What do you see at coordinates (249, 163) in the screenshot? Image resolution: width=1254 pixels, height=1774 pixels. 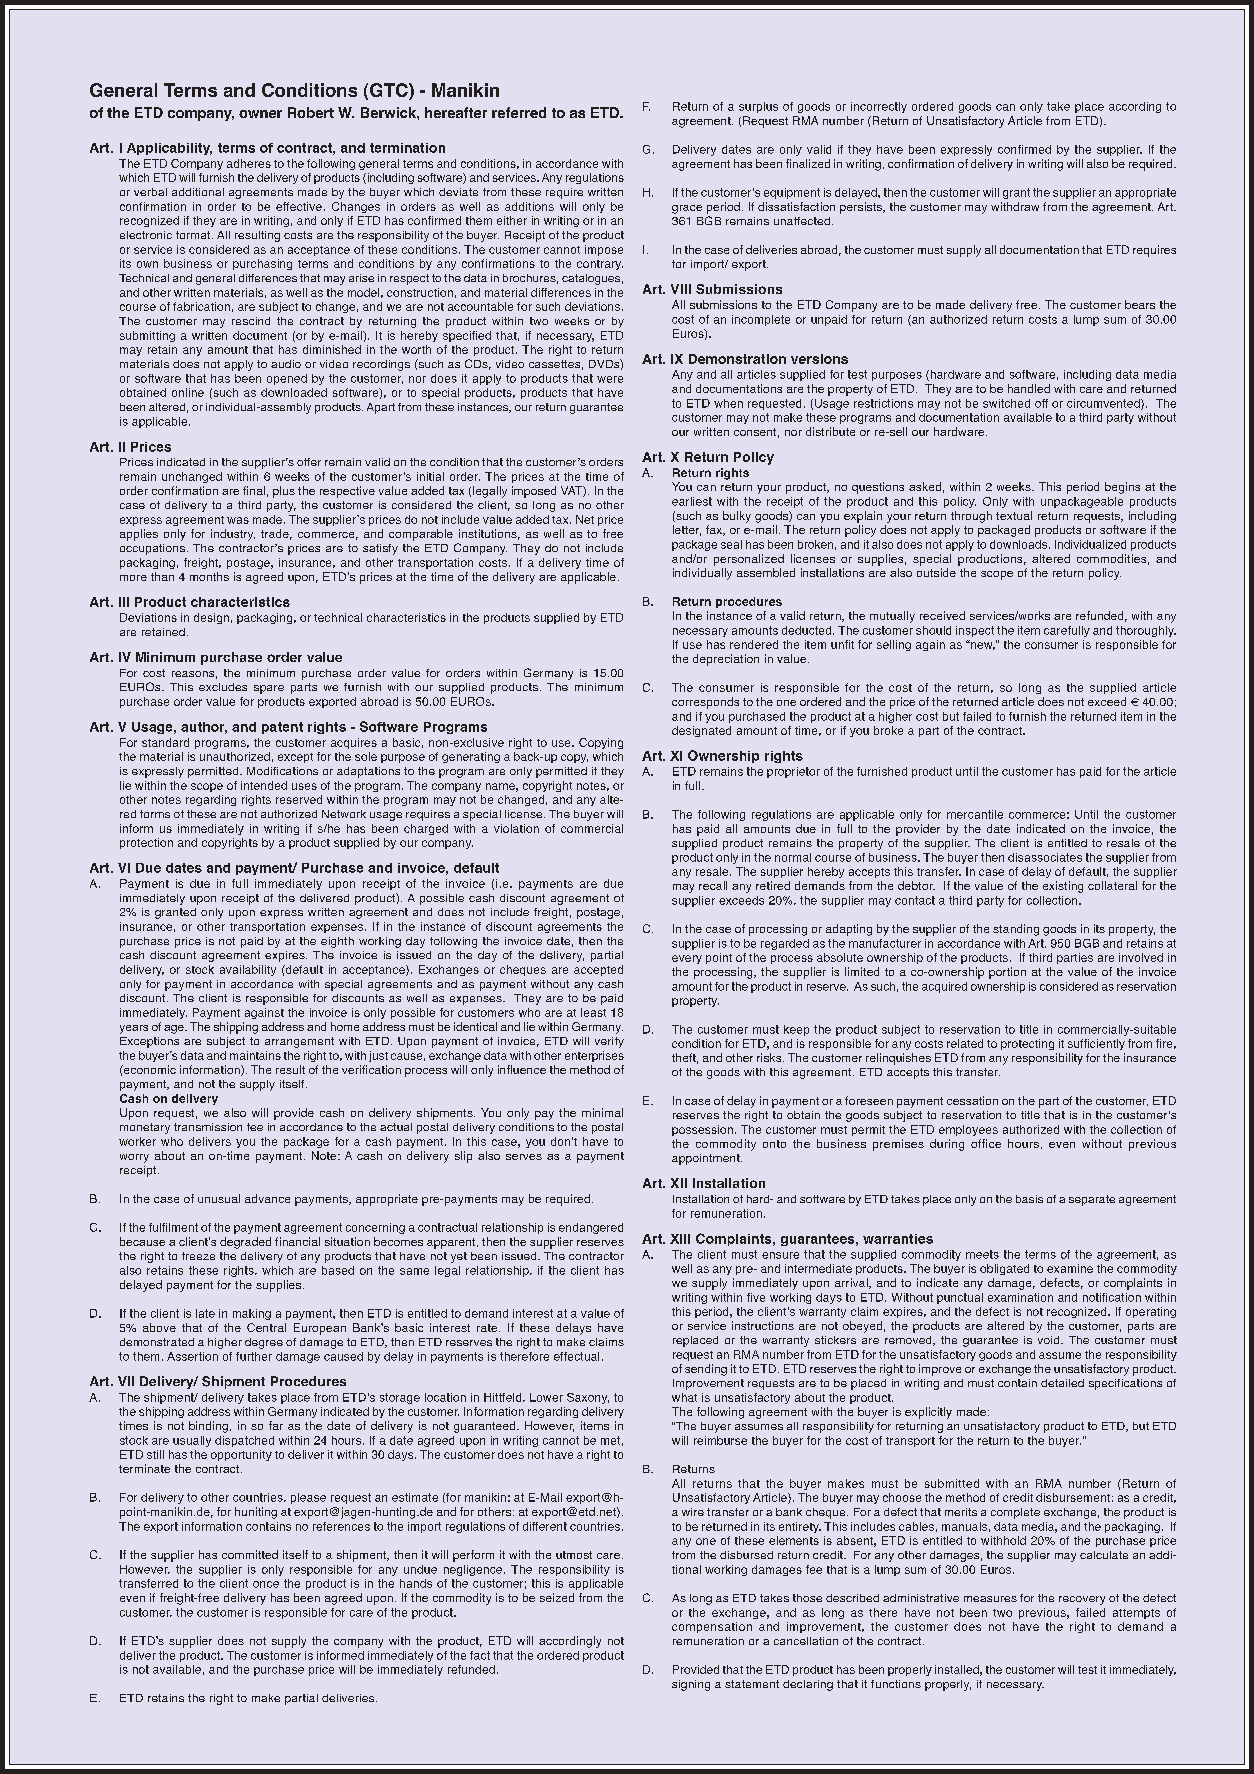 I see `adheres` at bounding box center [249, 163].
